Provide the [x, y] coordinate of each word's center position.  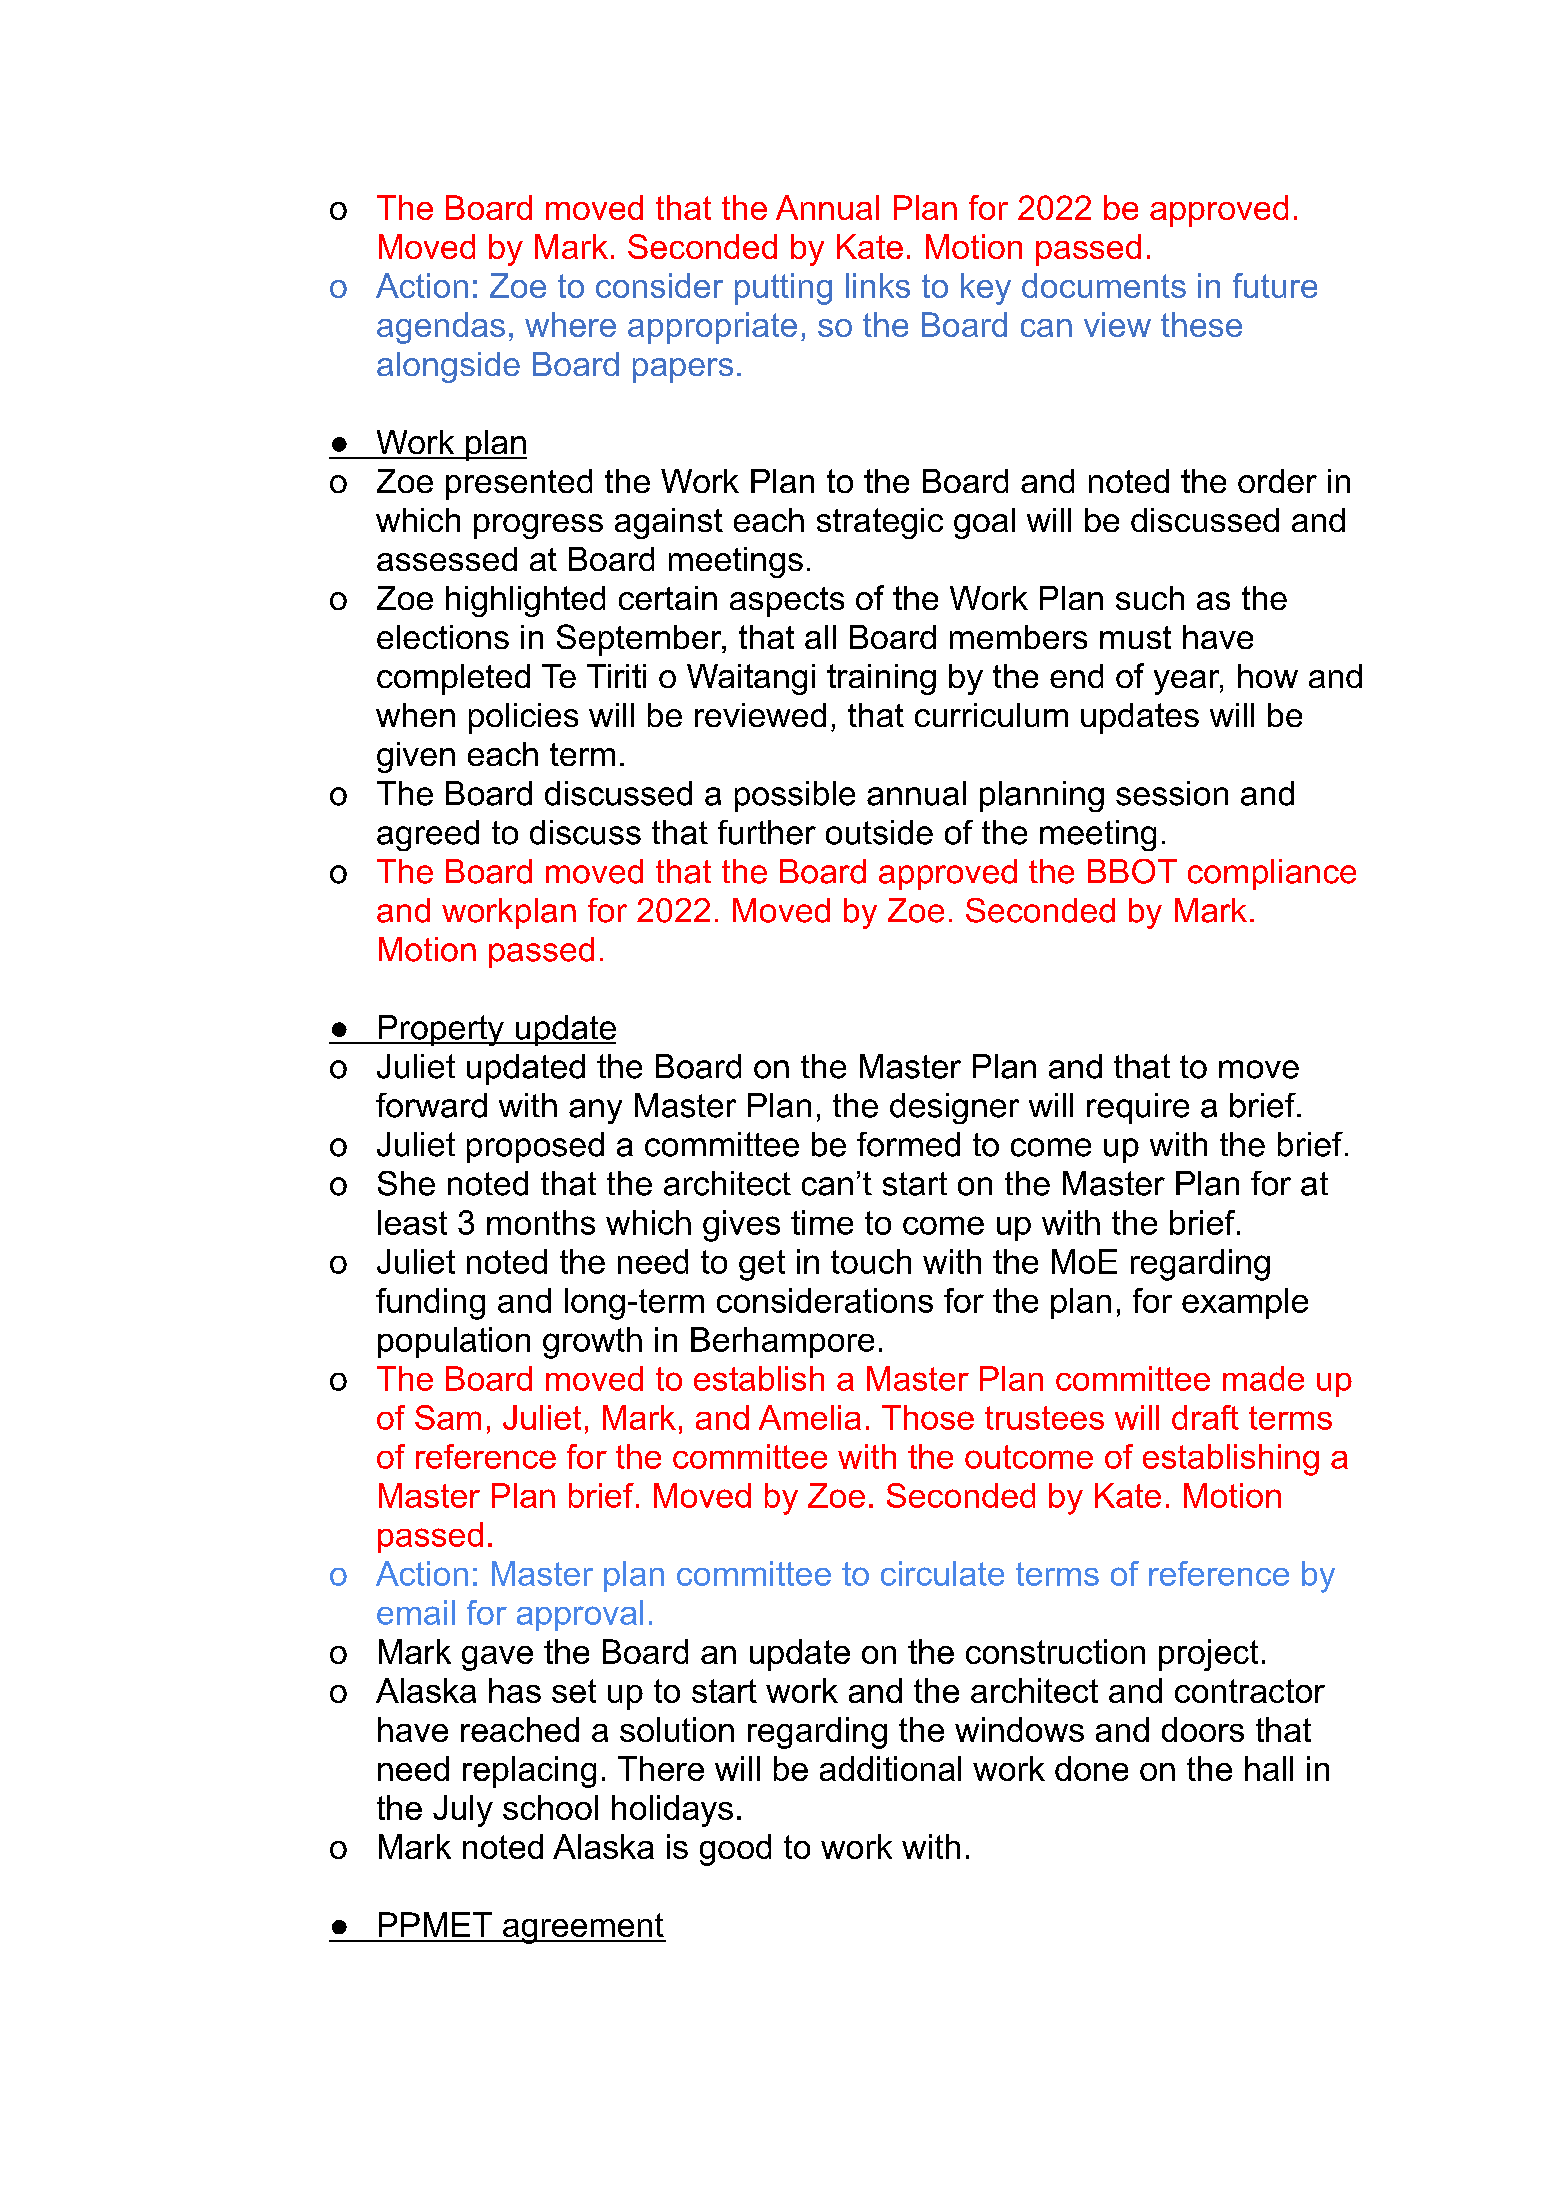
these [1201, 324]
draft [1205, 1417]
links [878, 285]
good [735, 1850]
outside [879, 832]
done [1091, 1768]
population [454, 1342]
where [570, 324]
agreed [428, 835]
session [1172, 793]
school [550, 1807]
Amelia [810, 1417]
